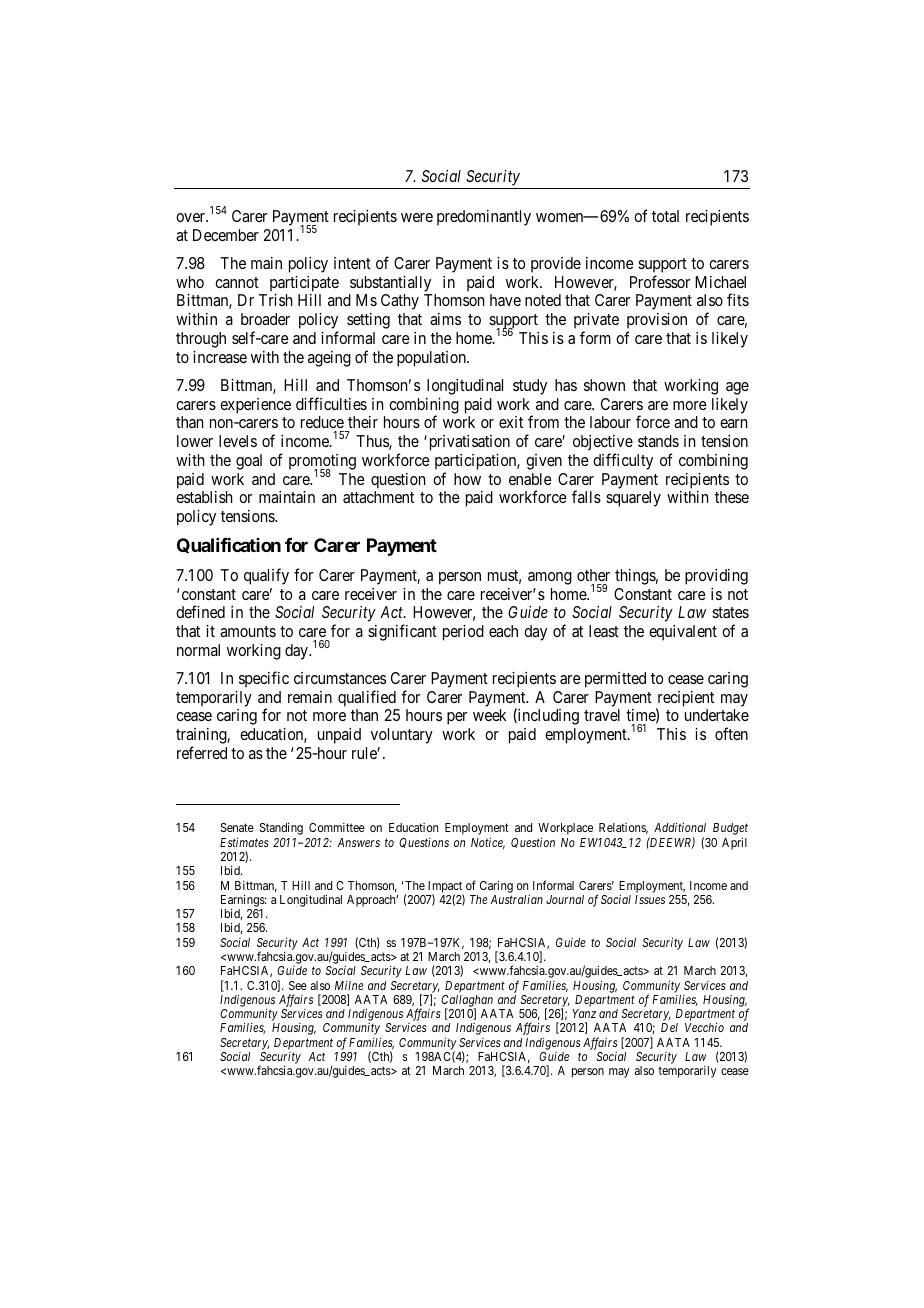 The height and width of the document is (1308, 924). Describe the element at coordinates (680, 827) in the document. I see `Additional` at that location.
